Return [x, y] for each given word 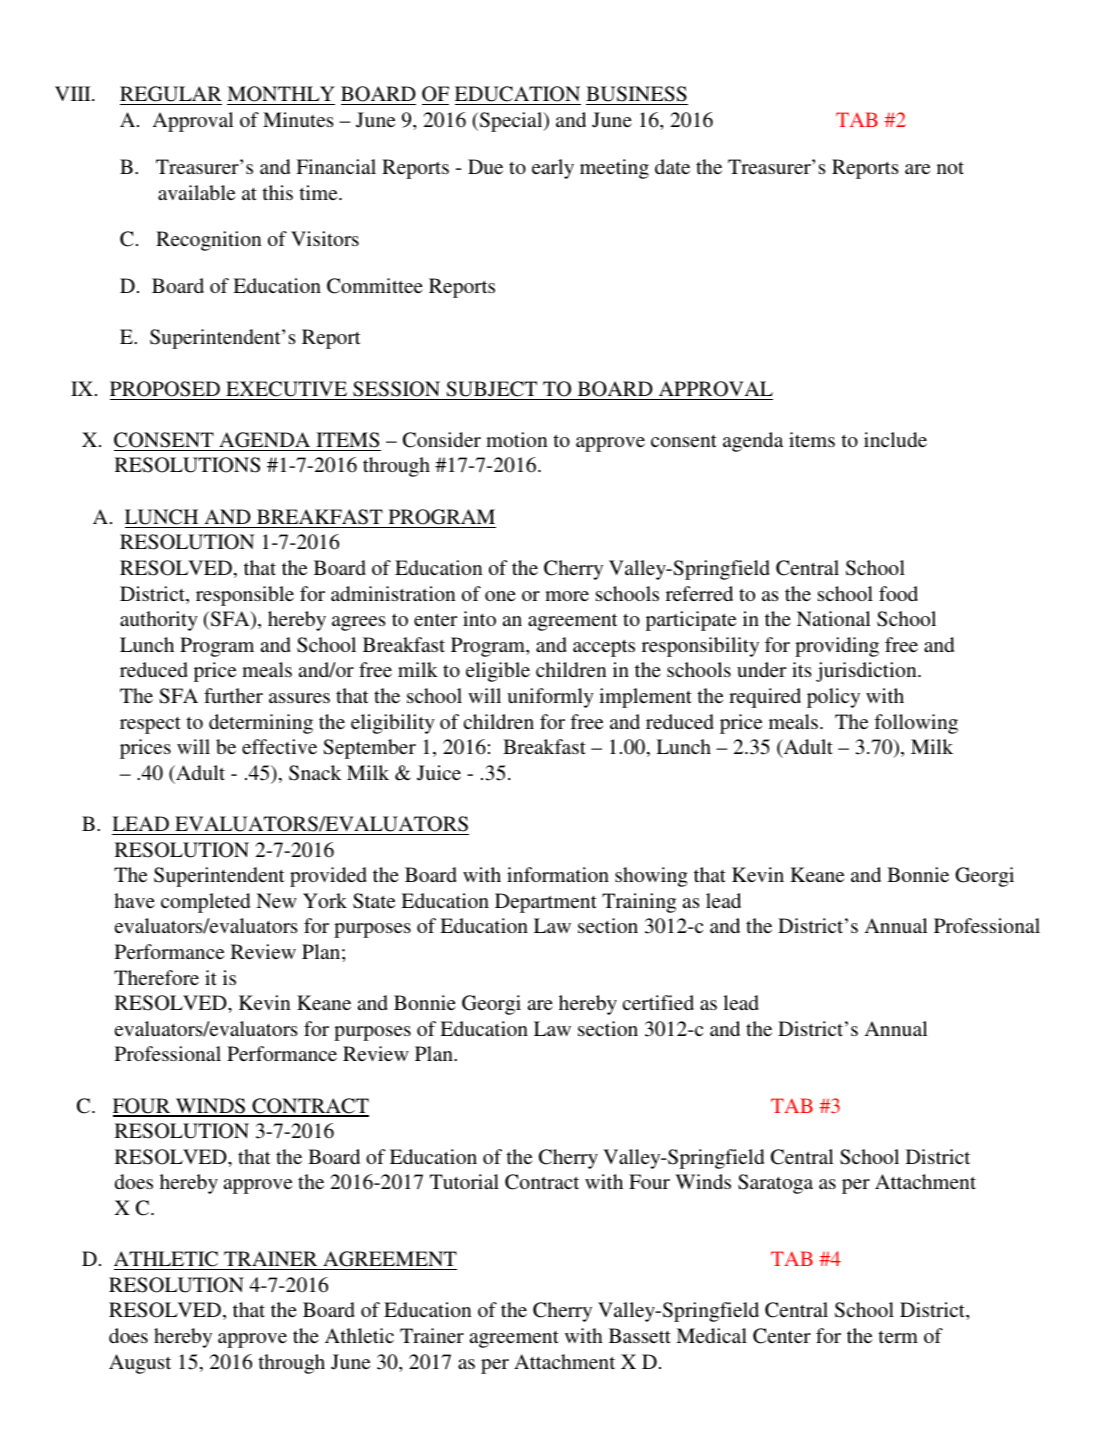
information [558, 874]
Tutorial [464, 1181]
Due [485, 166]
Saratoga [775, 1184]
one [500, 596]
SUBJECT [491, 389]
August [140, 1364]
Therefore [156, 977]
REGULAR [171, 95]
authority [159, 621]
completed [205, 903]
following [916, 724]
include [895, 439]
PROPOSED [165, 389]
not [950, 168]
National [834, 618]
